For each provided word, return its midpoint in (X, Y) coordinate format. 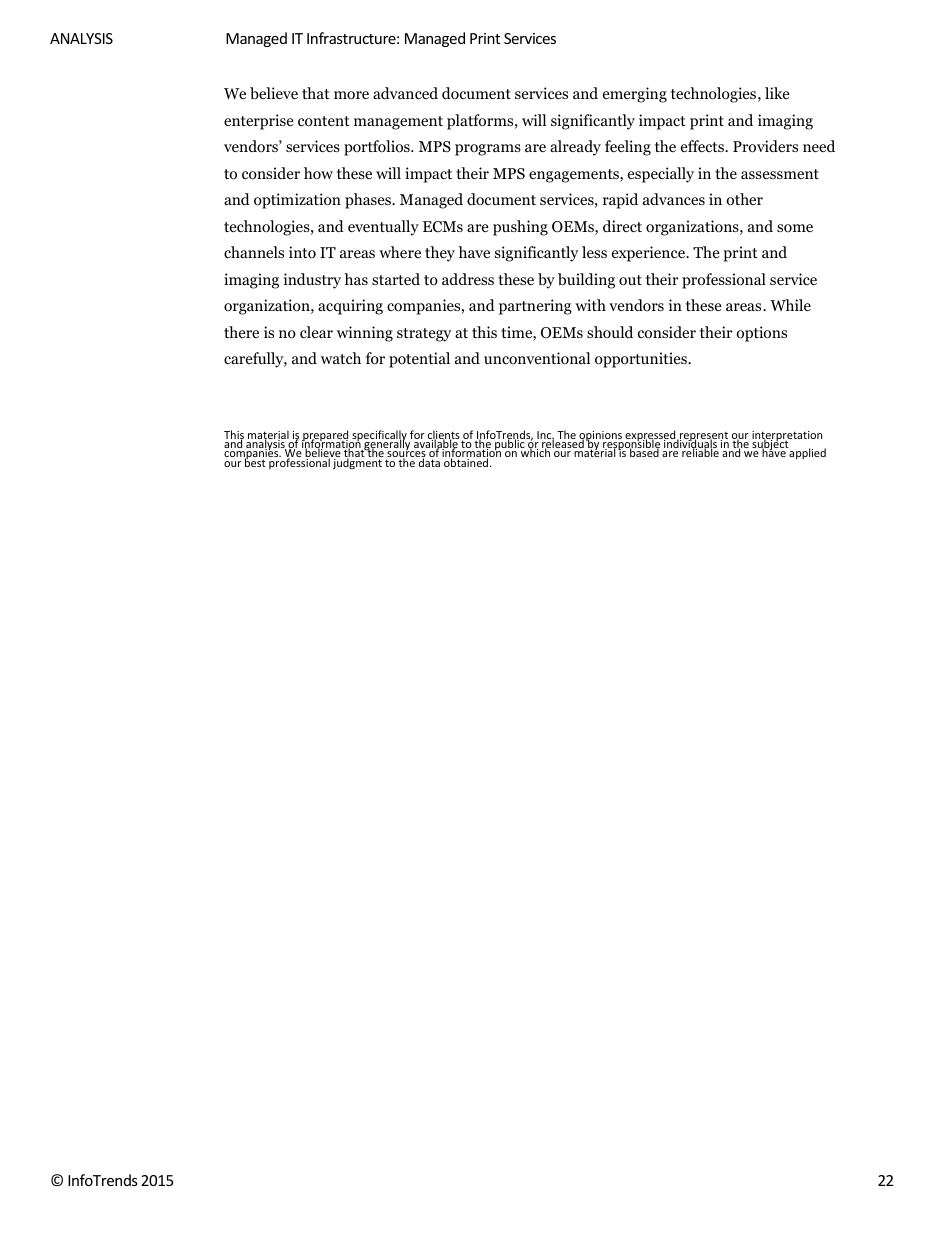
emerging (635, 95)
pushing (520, 228)
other (744, 199)
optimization (297, 201)
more (351, 95)
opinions (601, 437)
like (777, 93)
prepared (326, 437)
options (761, 334)
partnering (535, 307)
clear (316, 332)
